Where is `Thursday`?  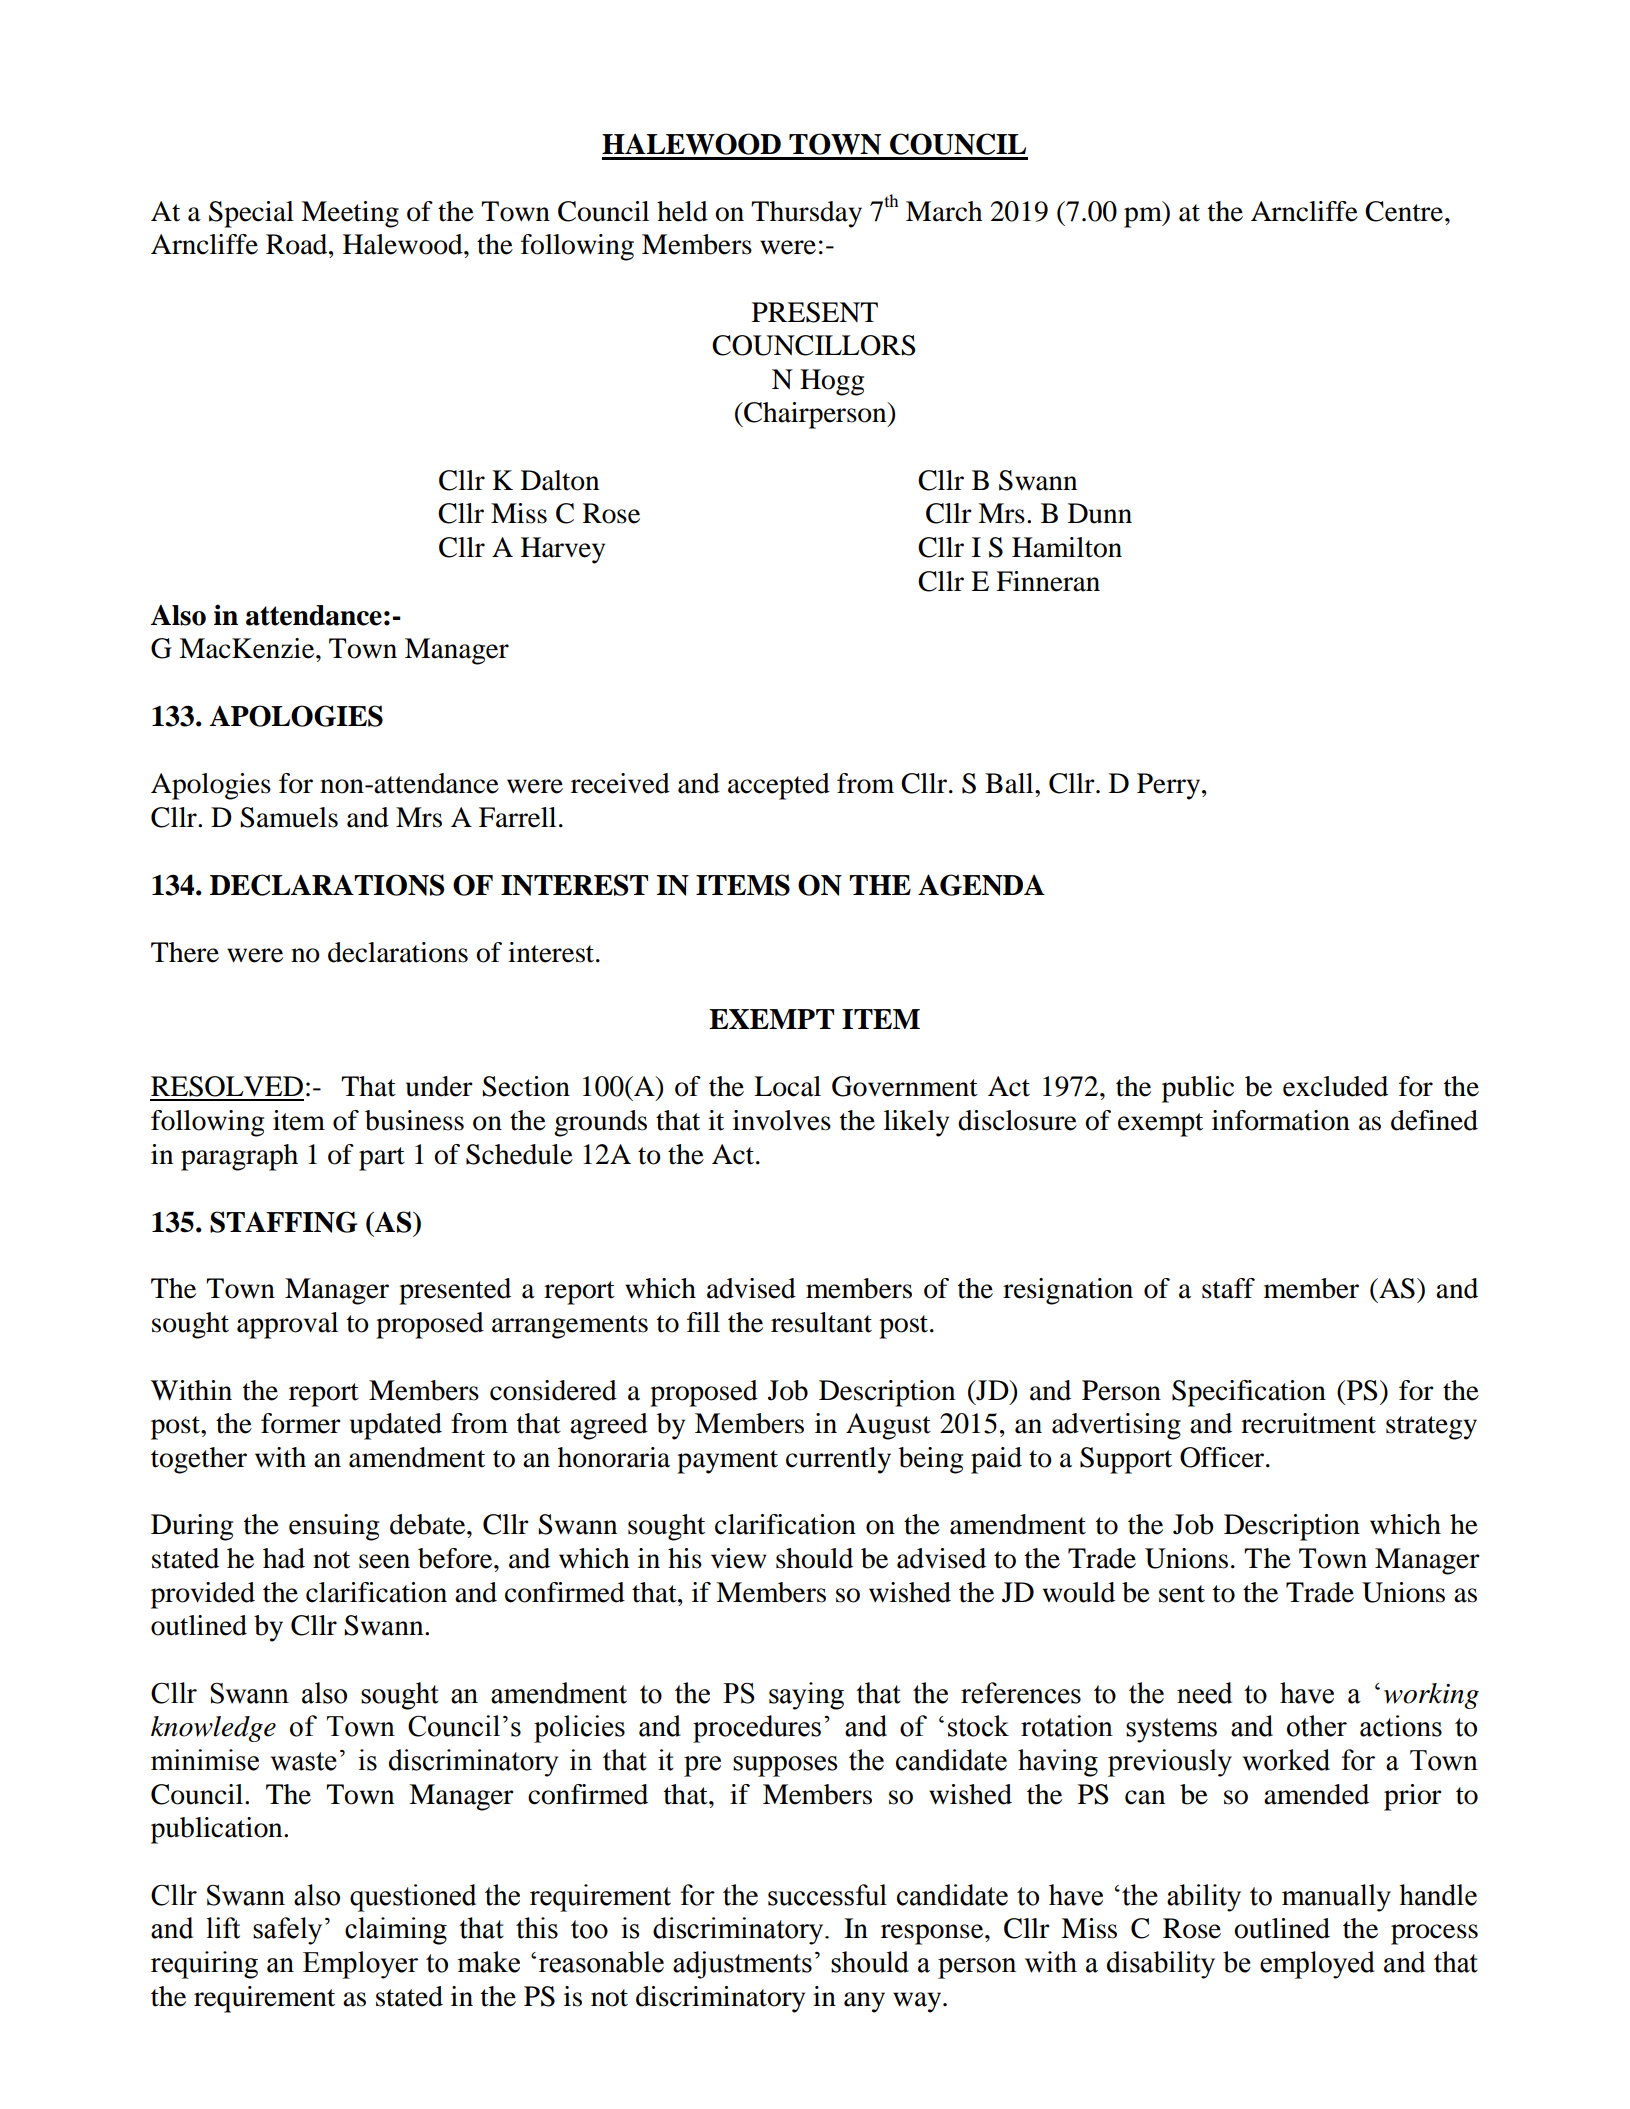 Thursday is located at coordinates (806, 214).
